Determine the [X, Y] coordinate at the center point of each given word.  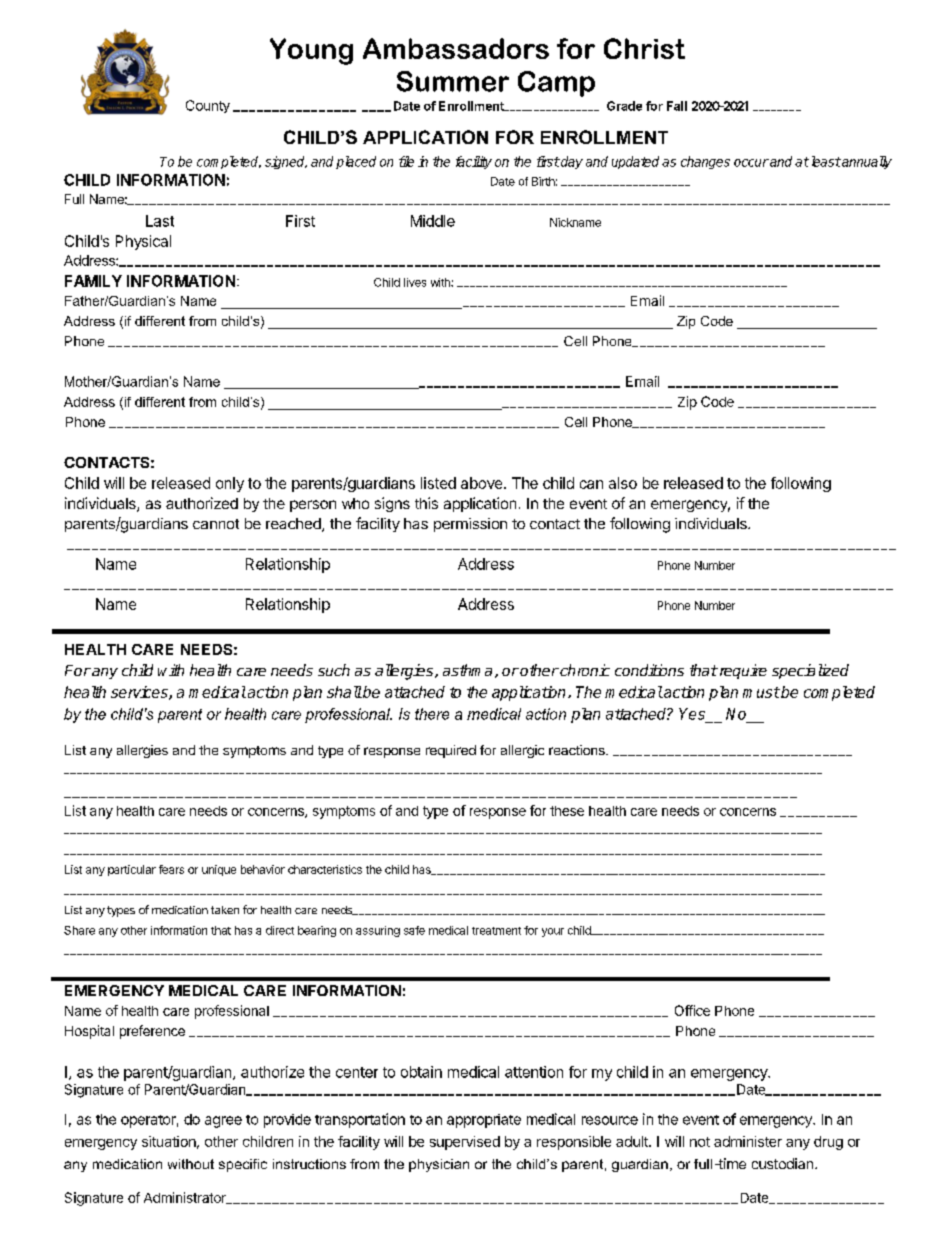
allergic [522, 751]
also [623, 483]
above [483, 483]
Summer [453, 81]
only [230, 484]
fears [171, 869]
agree [223, 1122]
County [208, 106]
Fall [677, 106]
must [761, 692]
